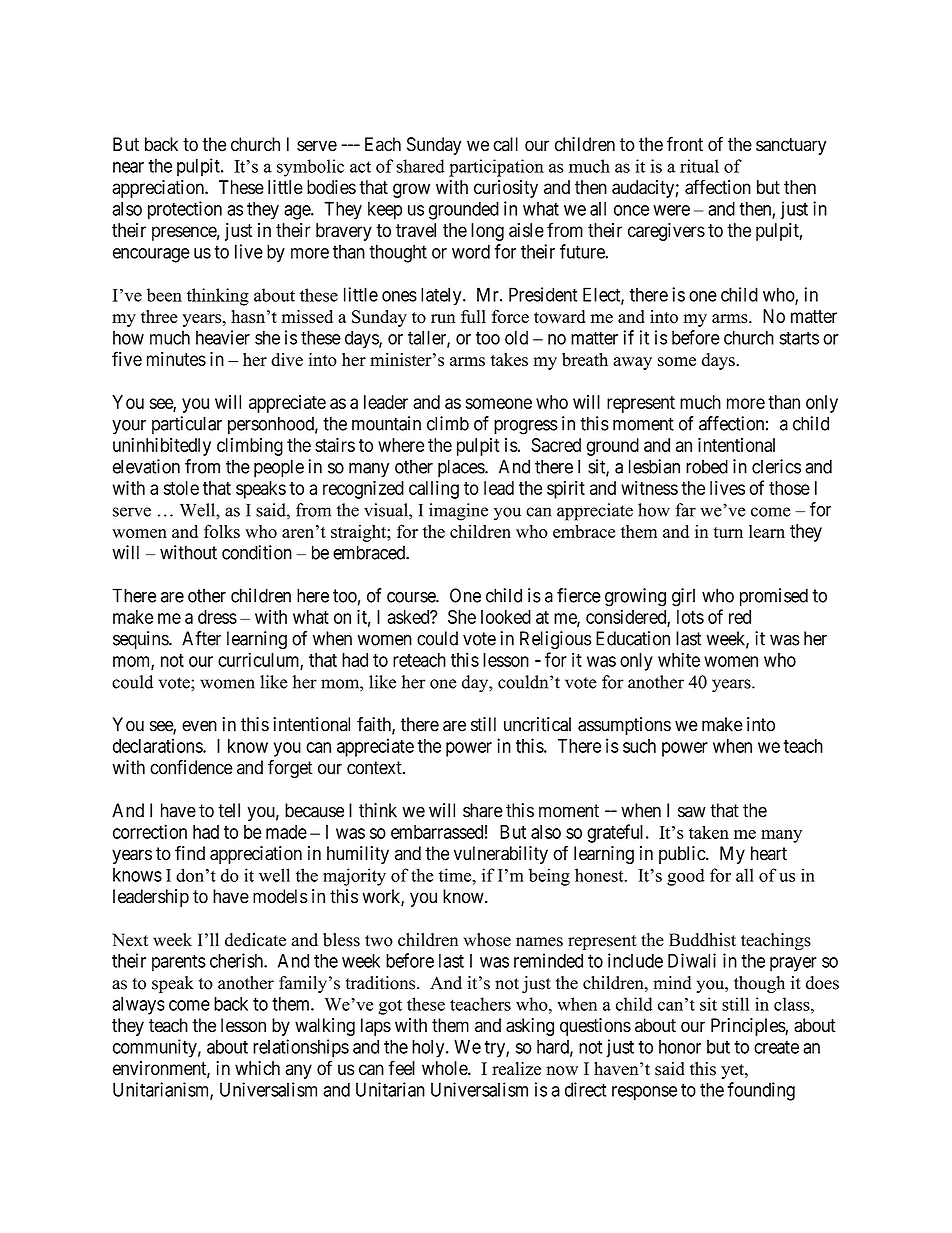  Describe the element at coordinates (709, 832) in the image. I see `taken` at that location.
